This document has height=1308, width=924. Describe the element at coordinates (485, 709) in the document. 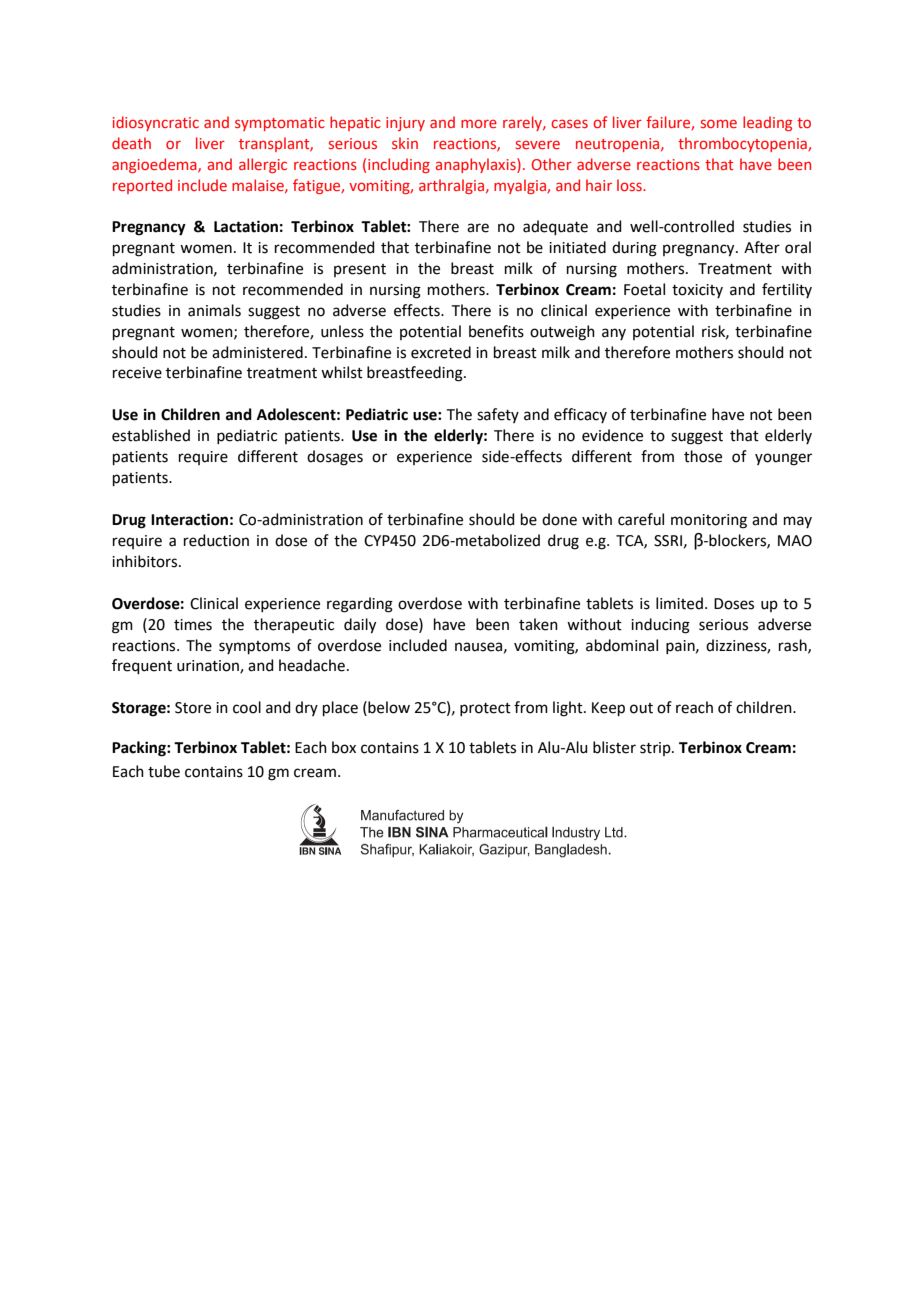

I see `protect` at that location.
